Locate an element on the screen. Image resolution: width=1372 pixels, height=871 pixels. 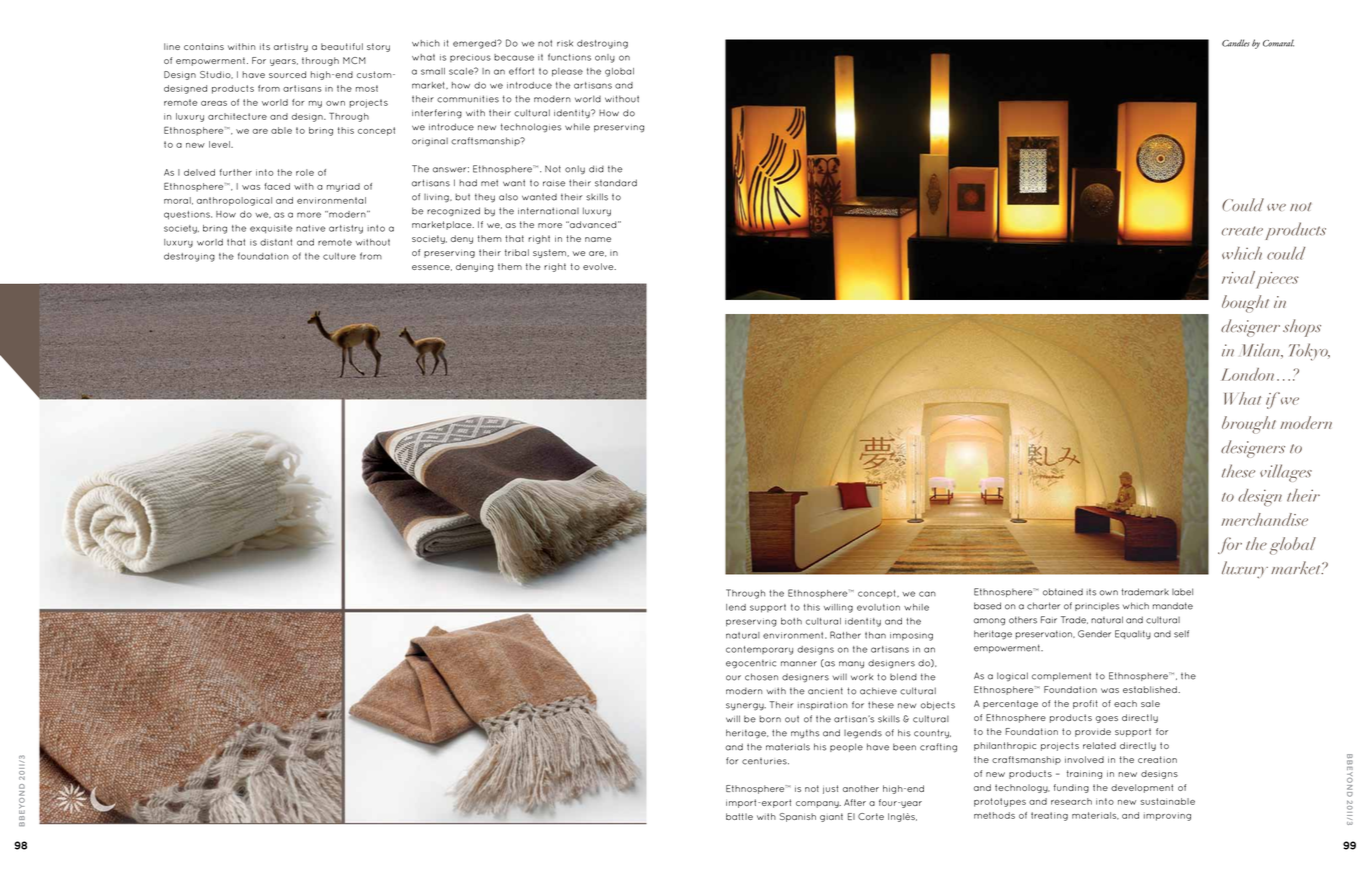
brought is located at coordinates (1249, 425).
